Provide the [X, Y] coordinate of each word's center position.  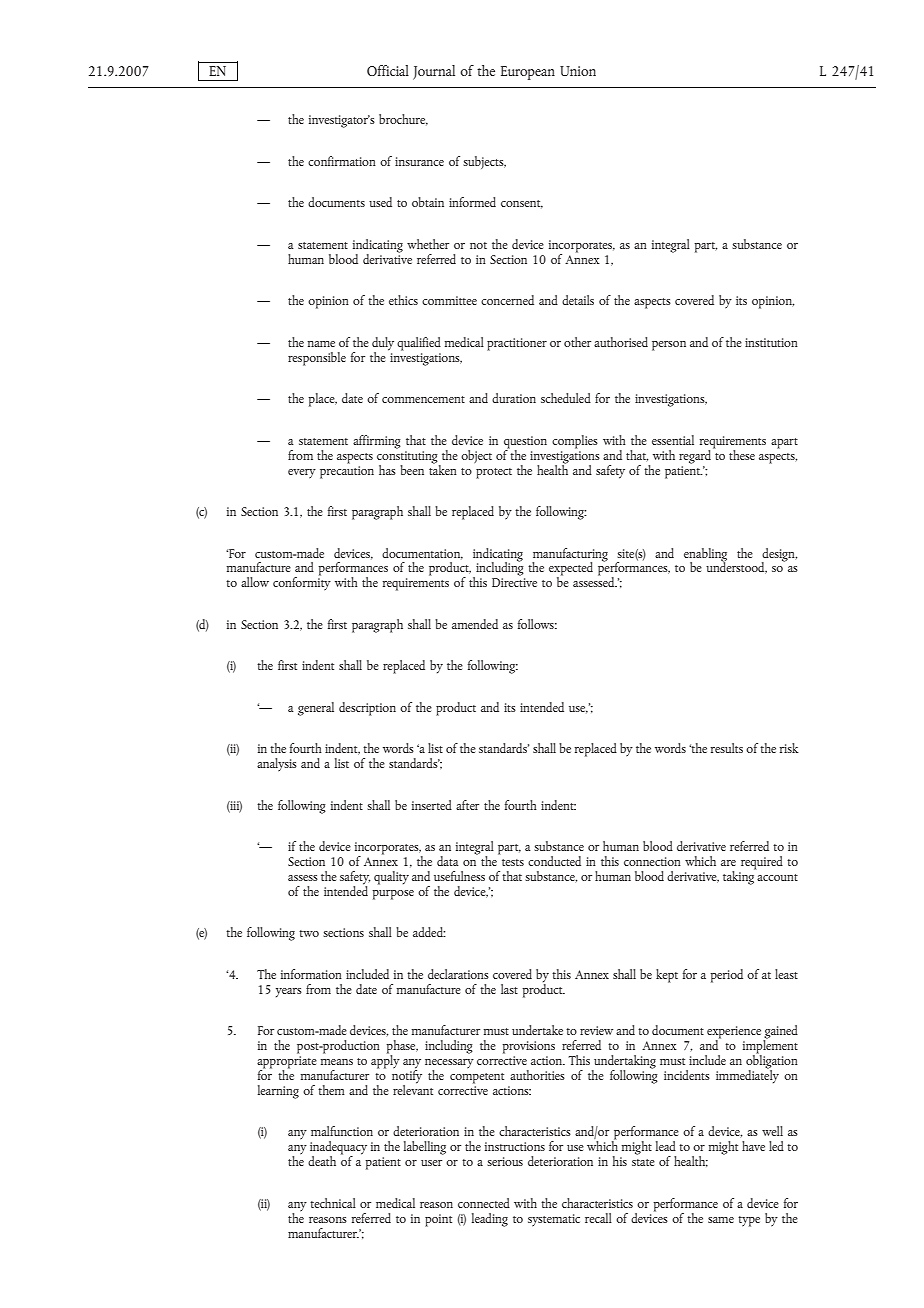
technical [333, 1203]
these [742, 455]
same [721, 1220]
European [528, 73]
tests [513, 862]
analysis [277, 764]
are [728, 863]
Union [578, 71]
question [525, 443]
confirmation [342, 161]
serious [505, 1161]
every [302, 473]
